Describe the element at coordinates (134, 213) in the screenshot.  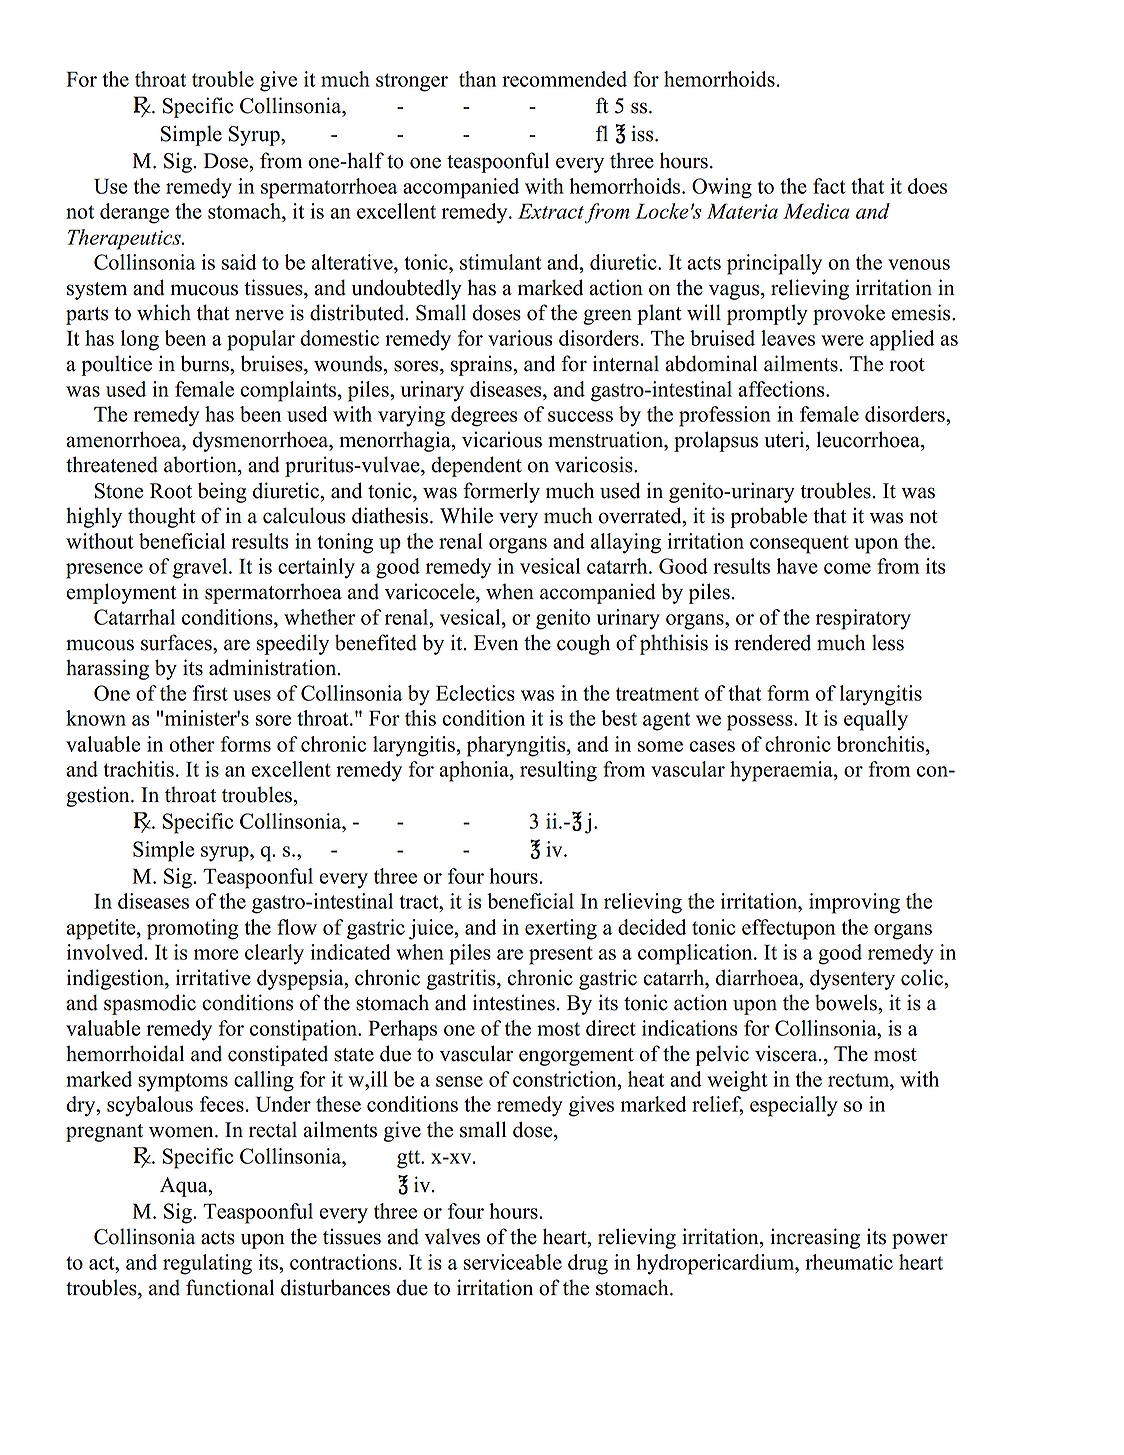
I see `derange` at that location.
